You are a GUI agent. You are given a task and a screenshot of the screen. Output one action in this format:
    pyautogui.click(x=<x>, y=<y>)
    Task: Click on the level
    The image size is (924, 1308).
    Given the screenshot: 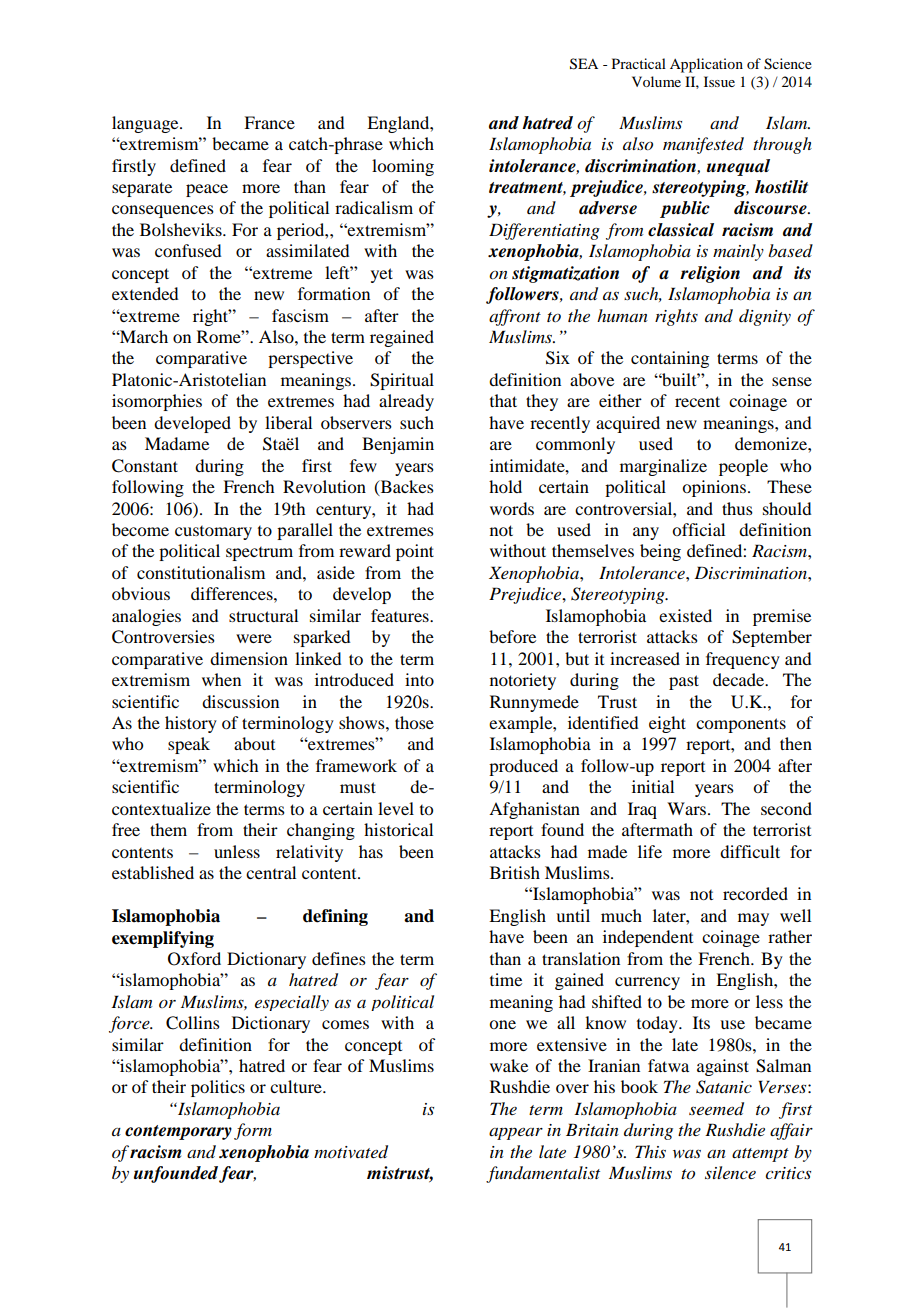 What is the action you would take?
    pyautogui.click(x=396, y=808)
